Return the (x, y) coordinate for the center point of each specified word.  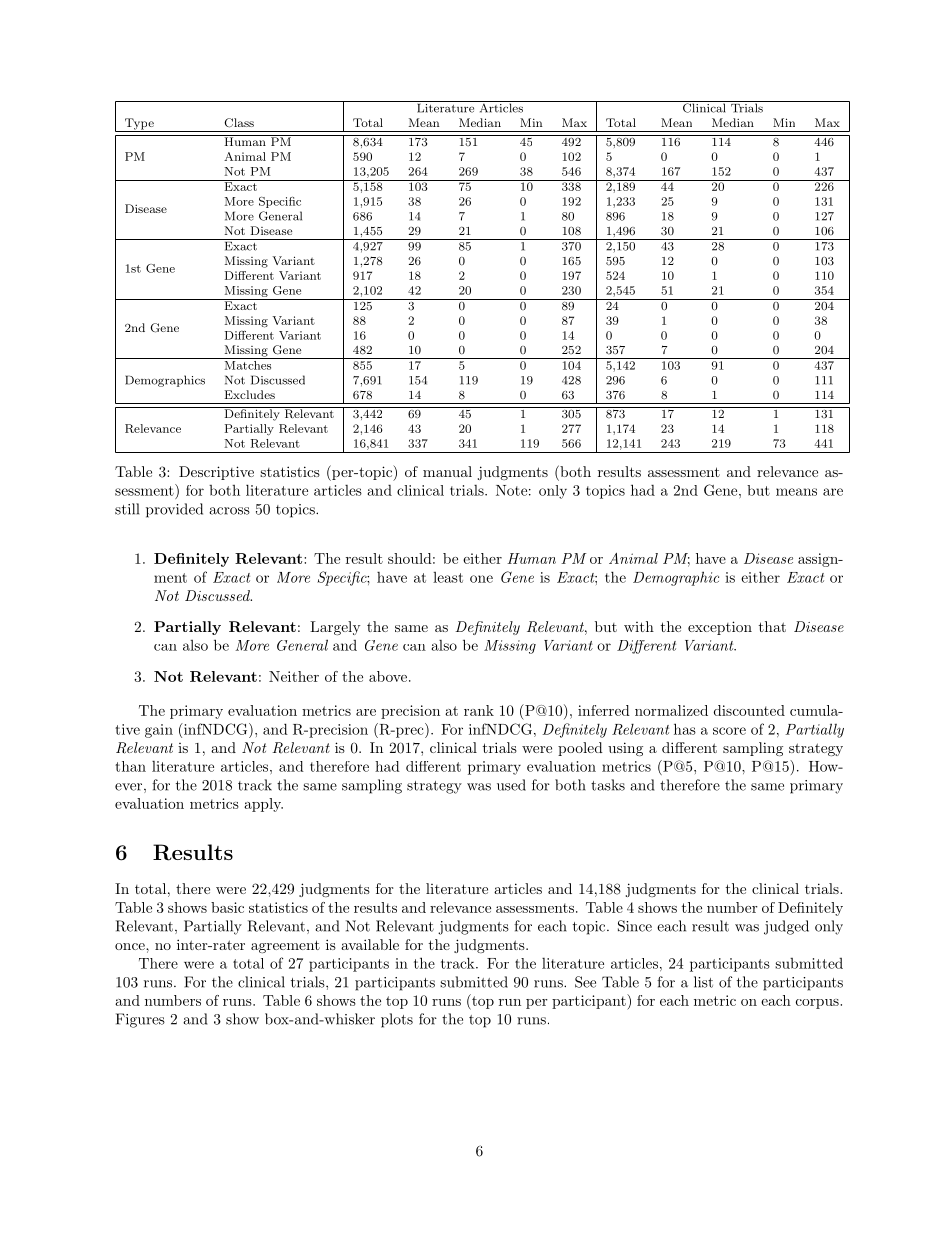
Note (511, 490)
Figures (140, 1020)
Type (139, 125)
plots (397, 1020)
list (703, 982)
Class (239, 123)
